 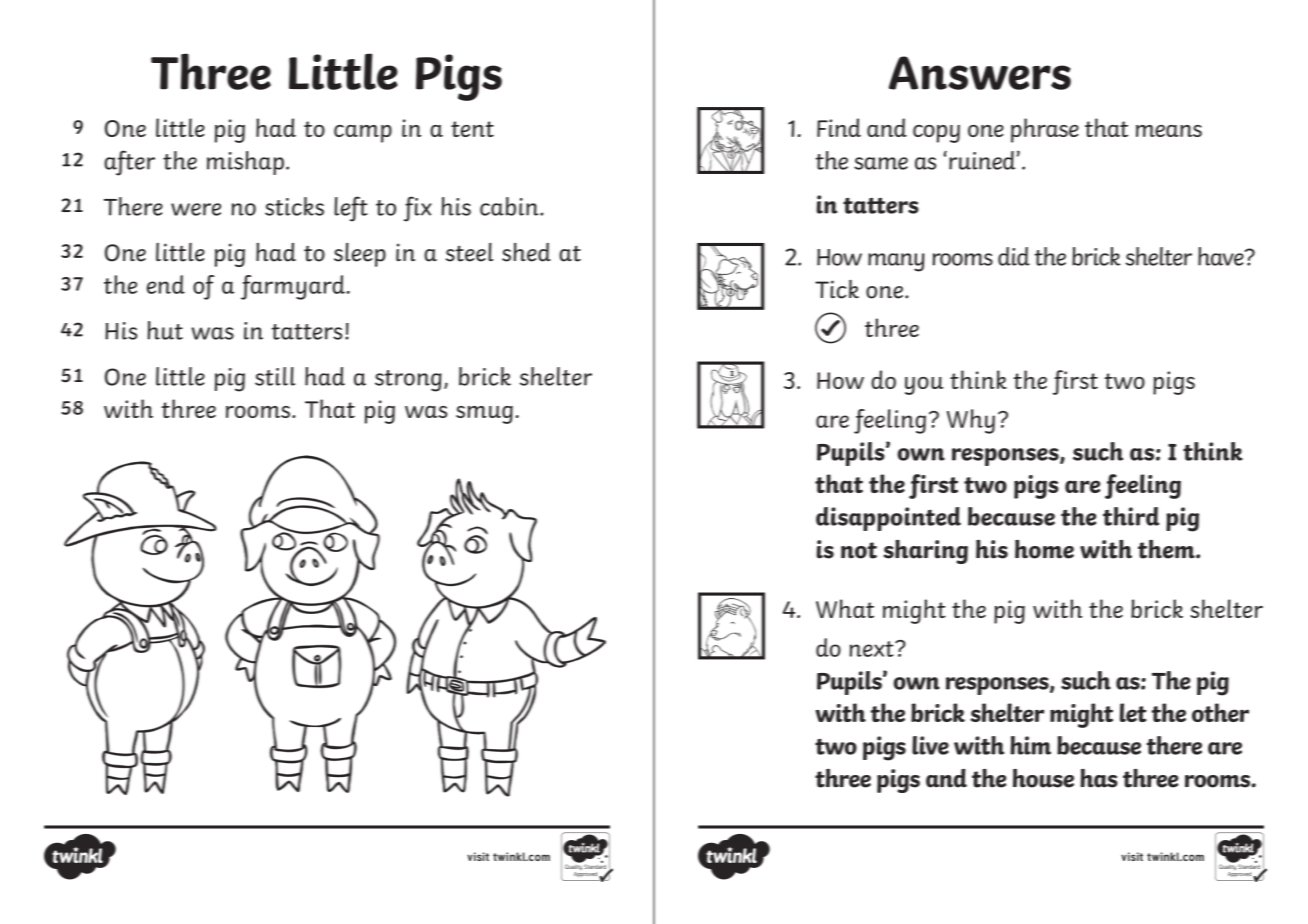 I want to click on third, so click(x=1131, y=516).
